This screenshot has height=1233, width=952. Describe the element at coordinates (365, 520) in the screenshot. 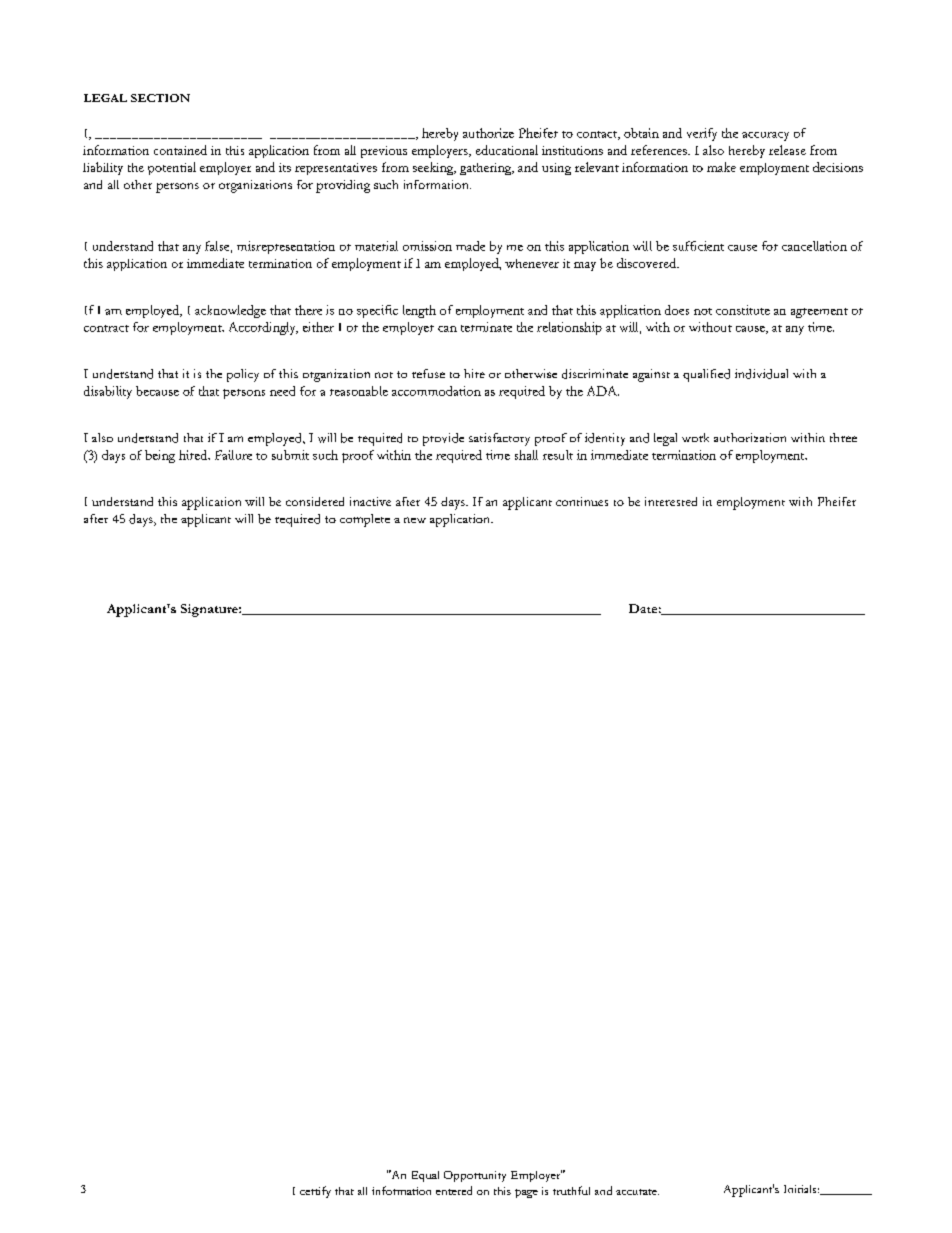

I see `complete` at that location.
